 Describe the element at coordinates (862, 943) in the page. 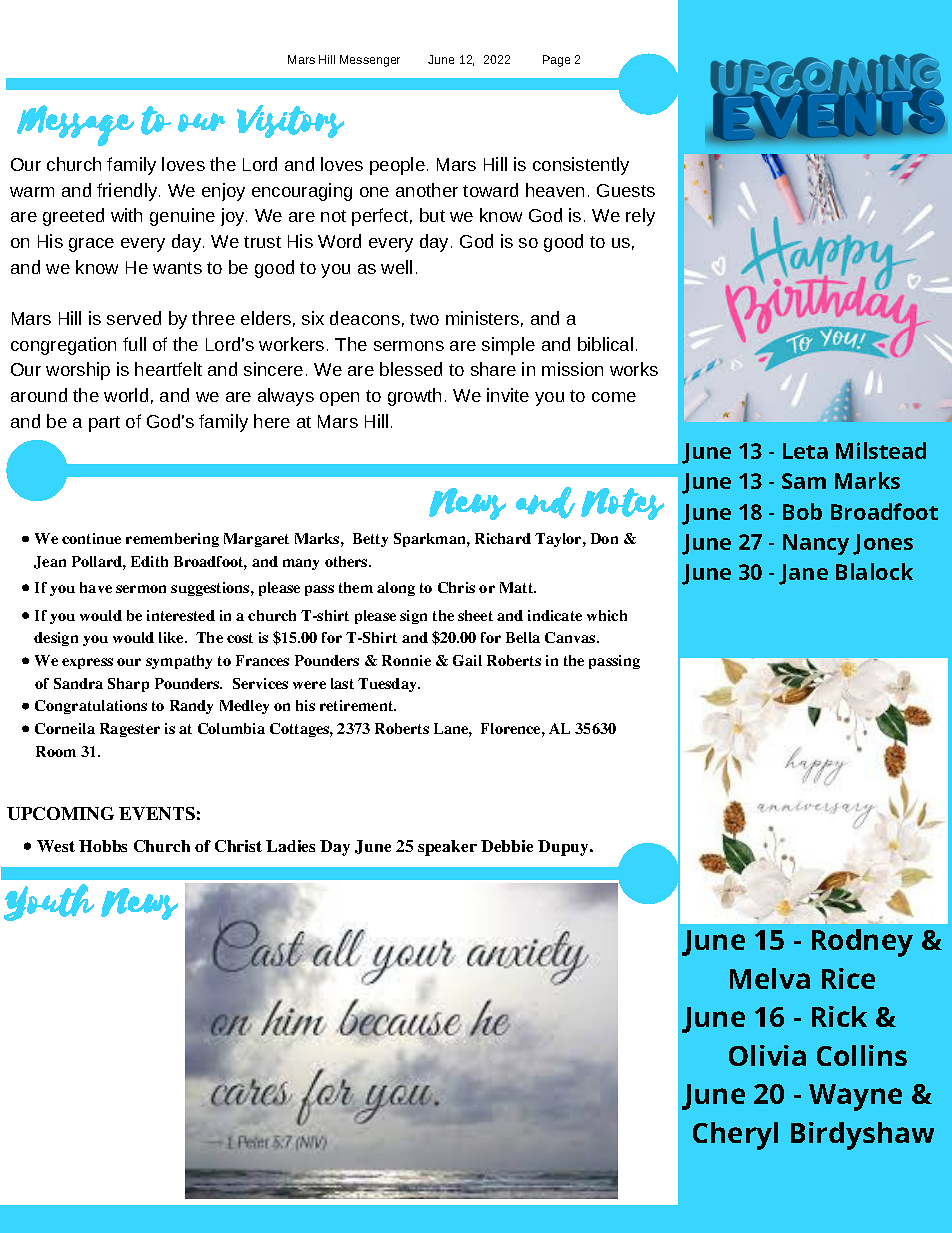

I see `Rodney` at that location.
